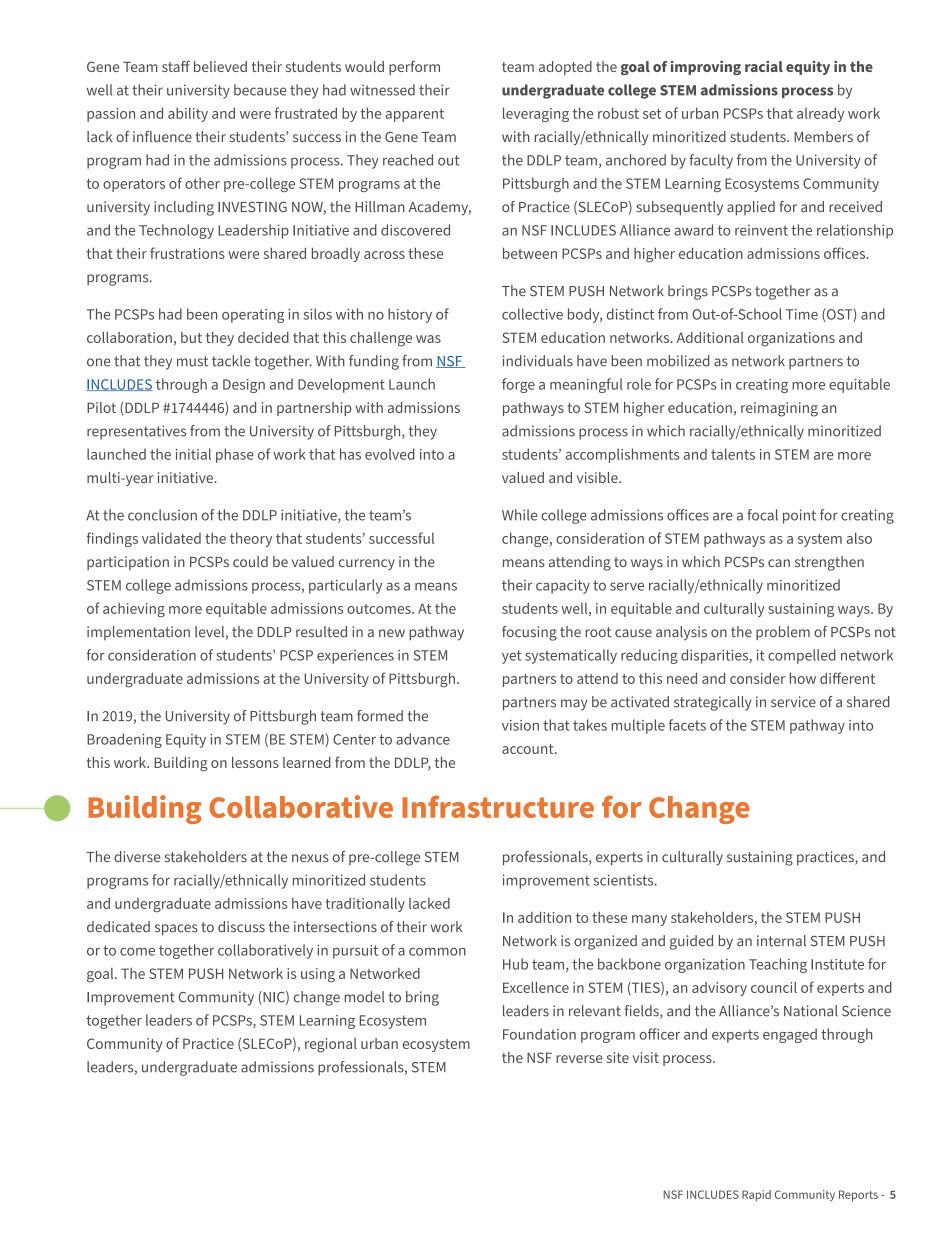 This screenshot has width=952, height=1233. Describe the element at coordinates (793, 702) in the screenshot. I see `service` at that location.
